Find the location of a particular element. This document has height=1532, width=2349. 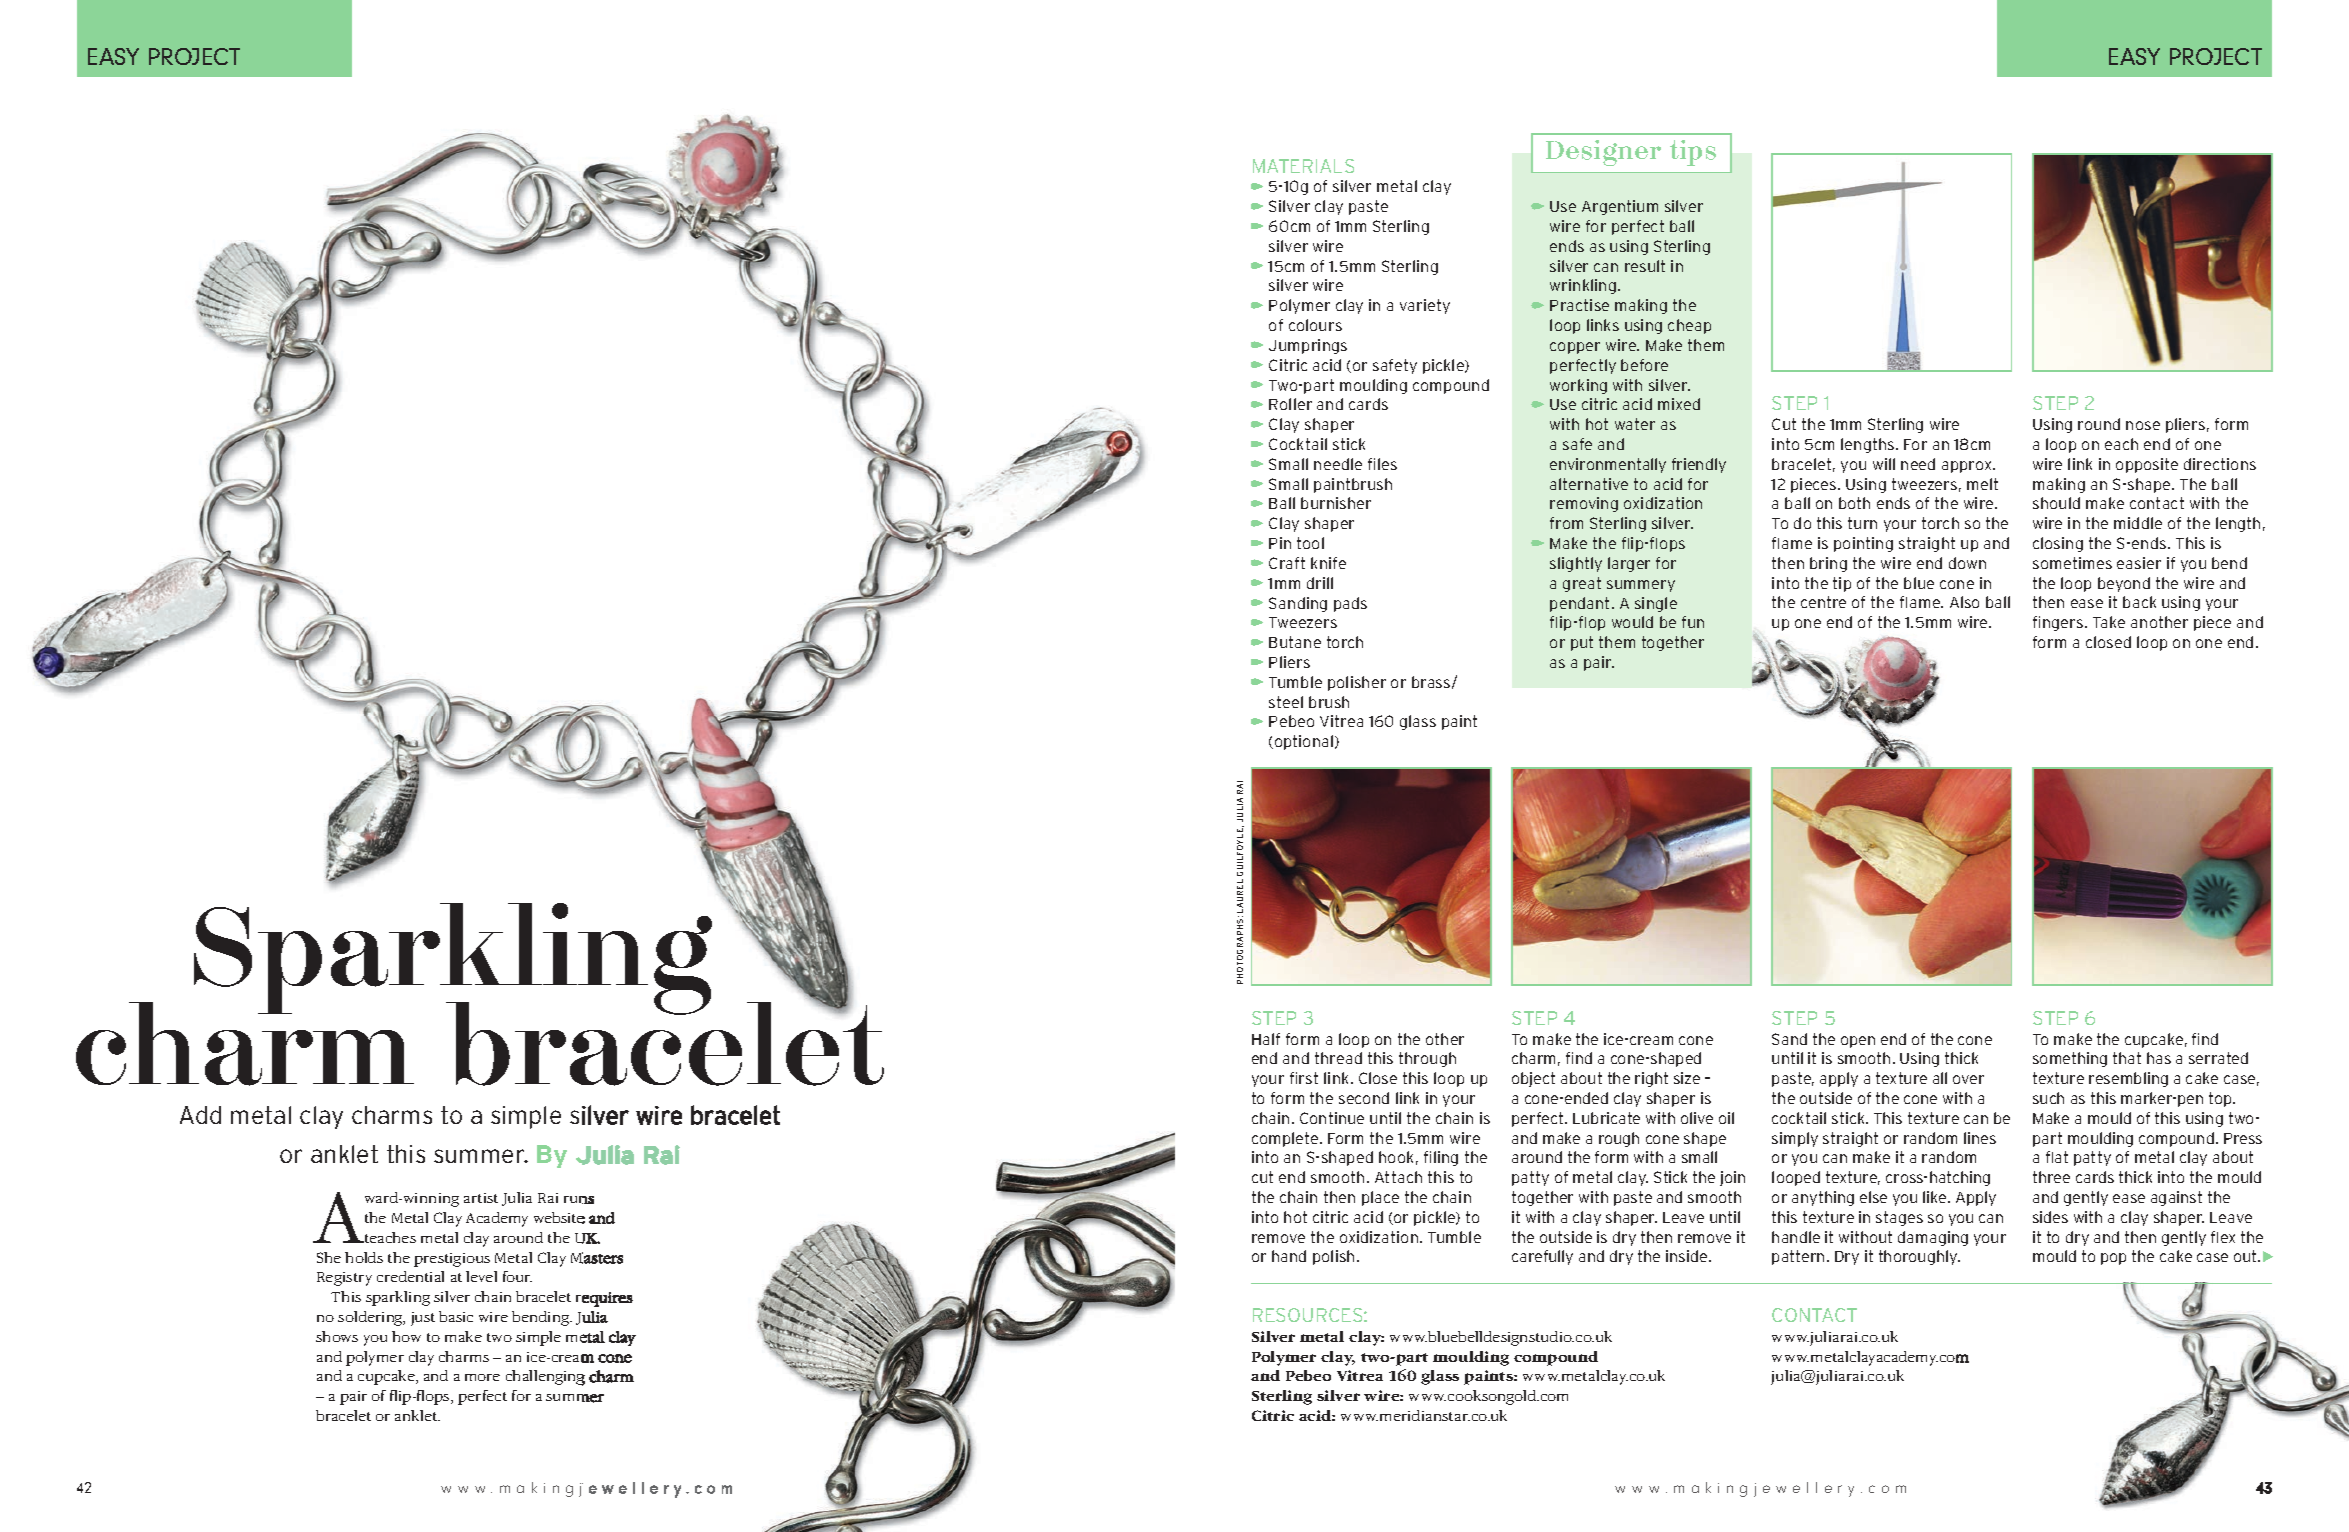

steel is located at coordinates (1286, 702).
